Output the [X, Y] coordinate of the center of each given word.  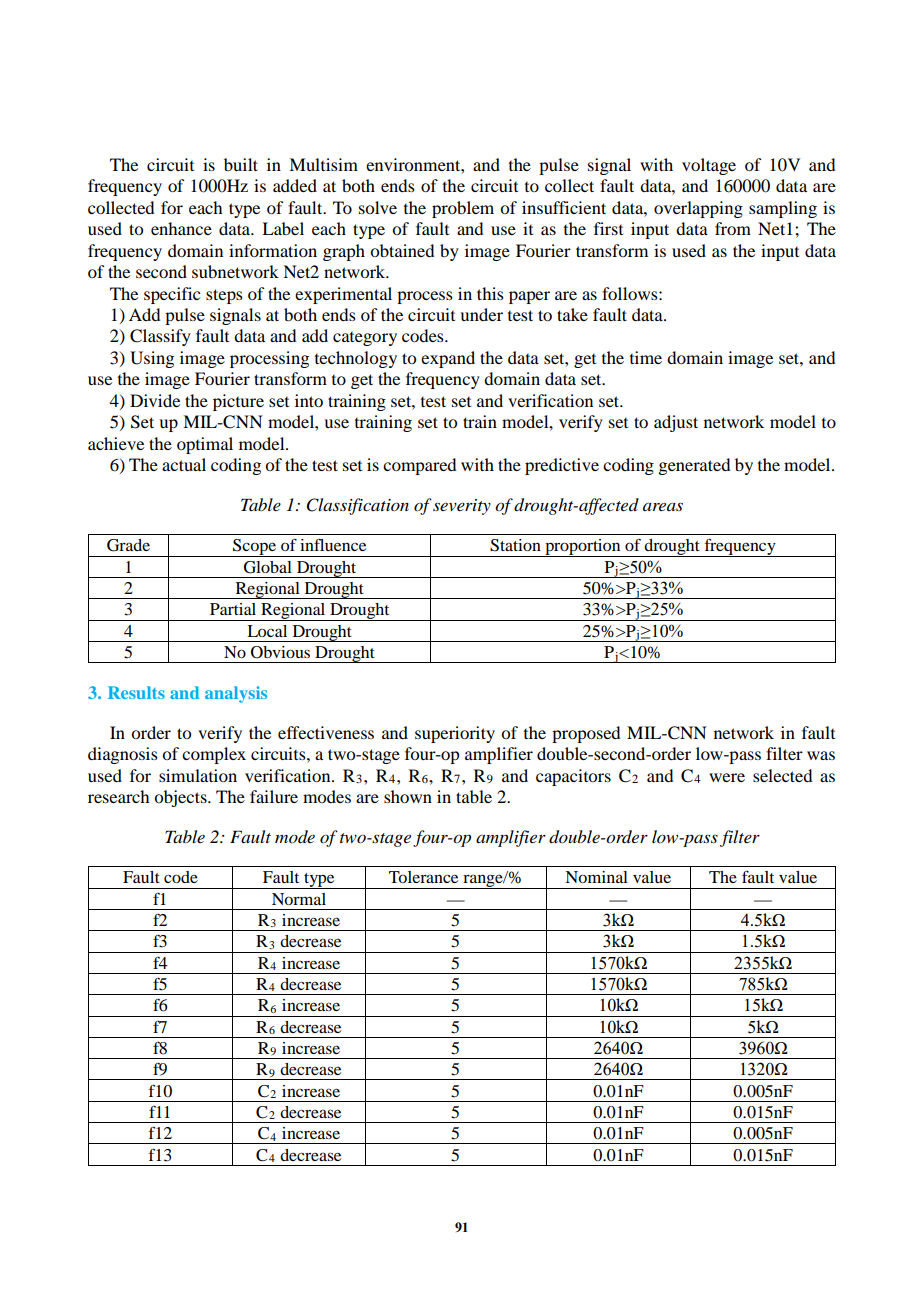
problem [463, 209]
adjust [676, 423]
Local [267, 631]
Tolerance [423, 877]
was [821, 755]
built [241, 164]
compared [419, 466]
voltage [709, 166]
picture [238, 402]
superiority [455, 734]
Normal [299, 899]
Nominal [596, 877]
